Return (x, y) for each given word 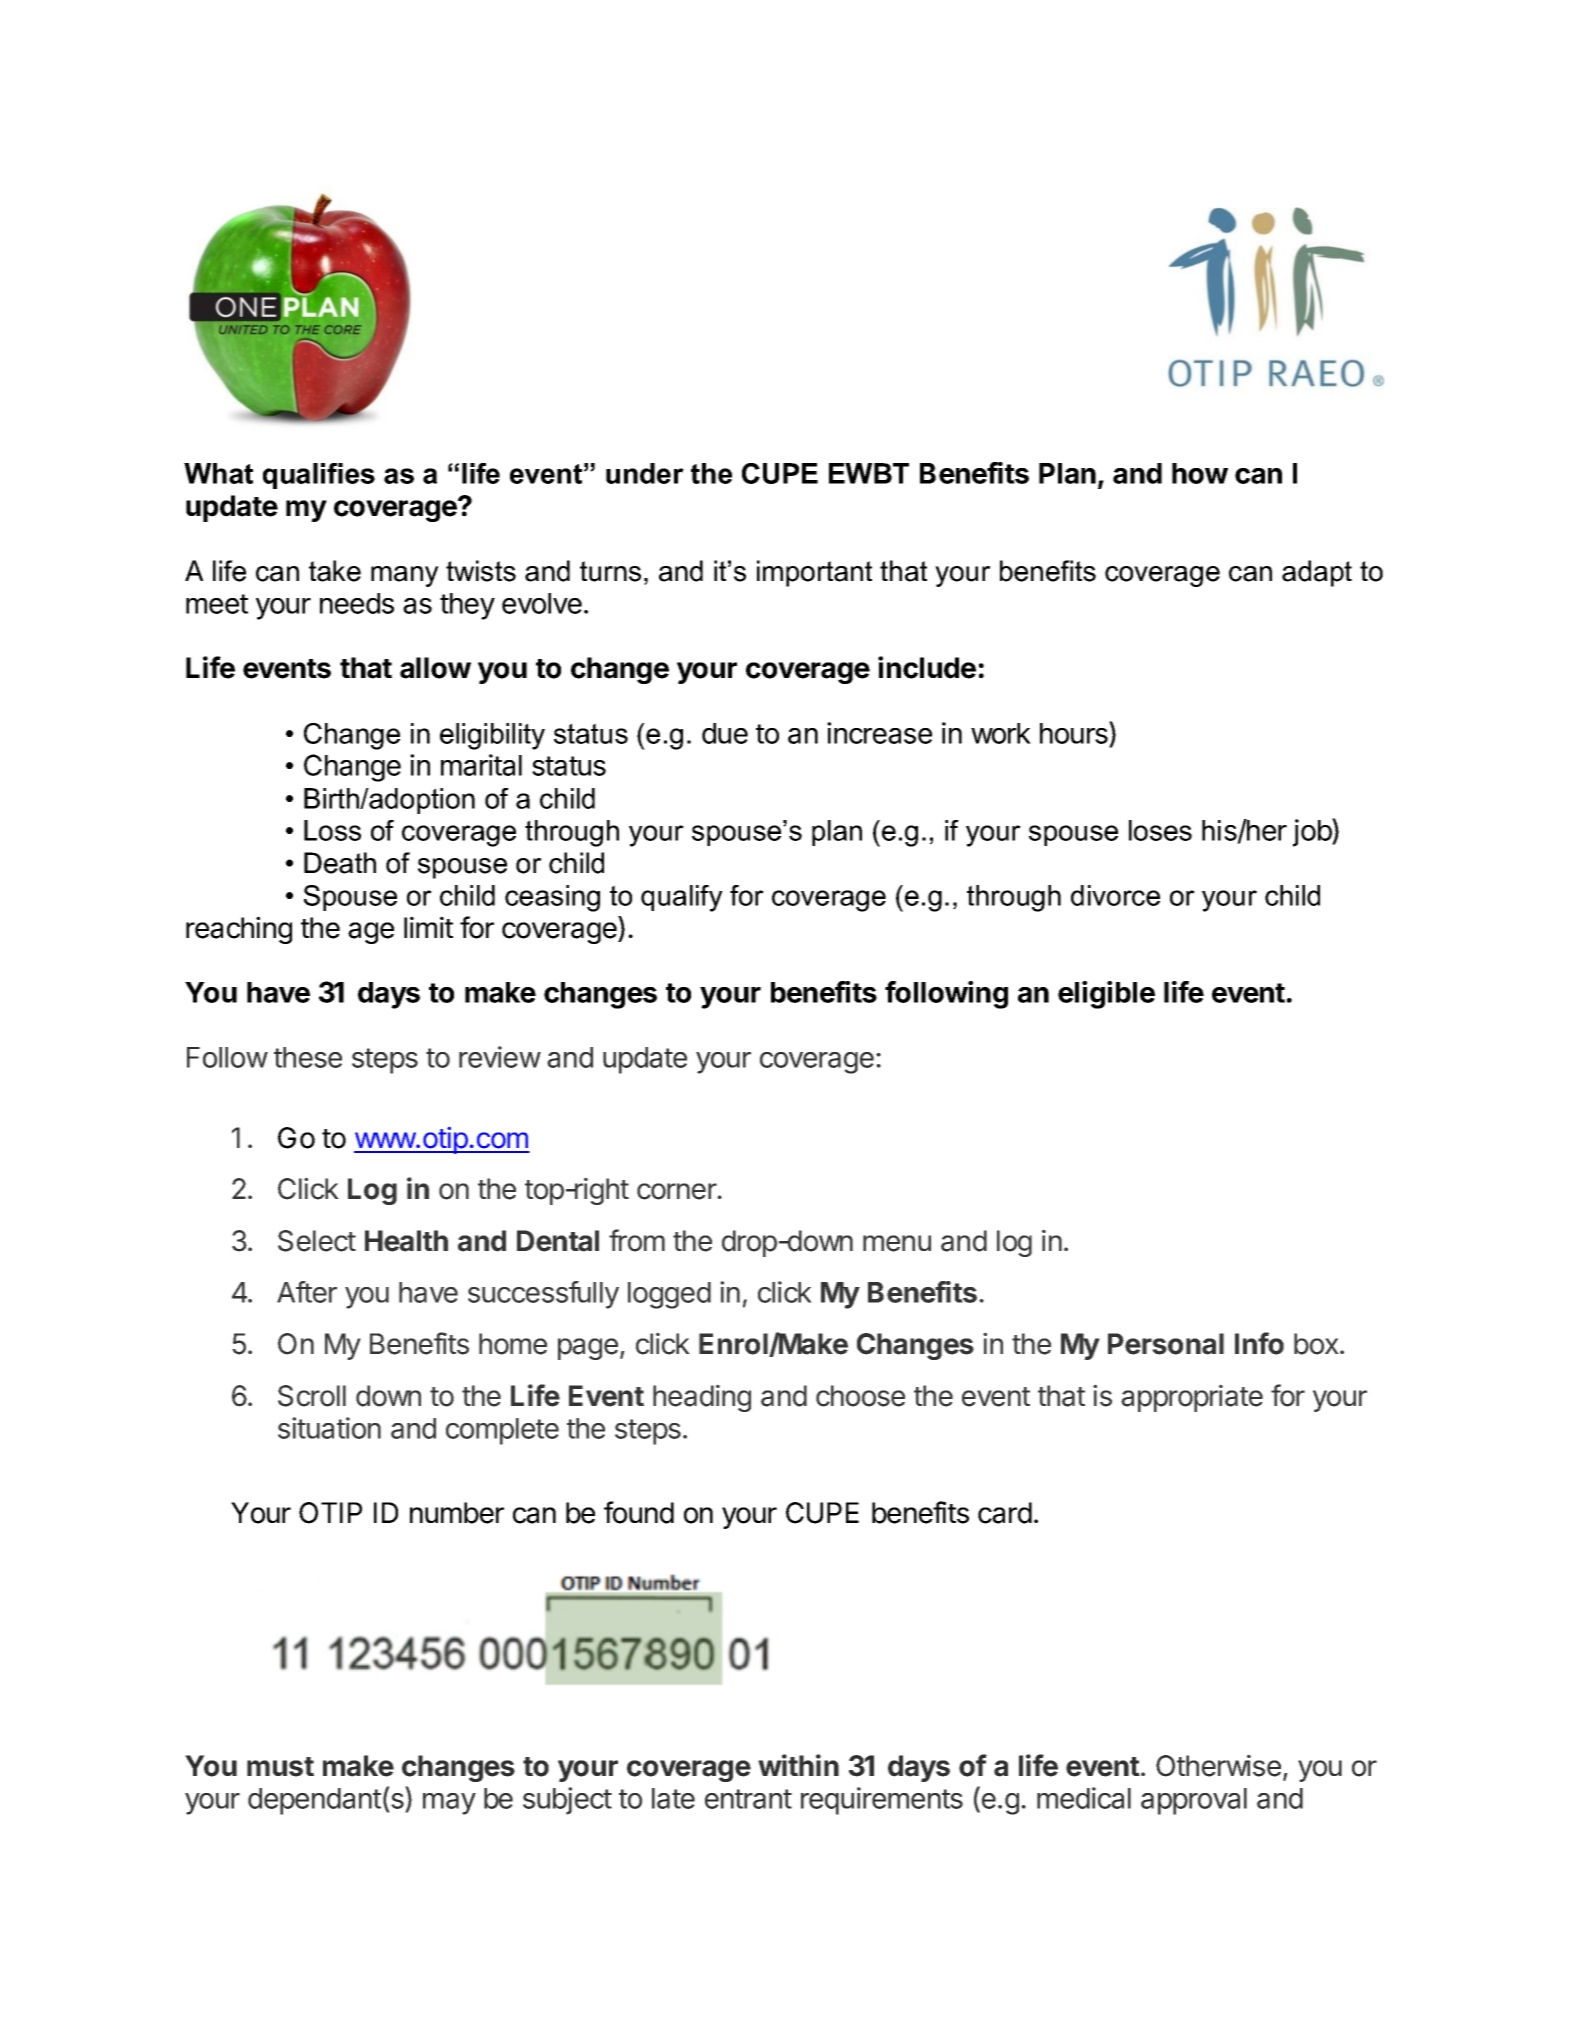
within (798, 1765)
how (1200, 473)
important (814, 573)
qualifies (319, 476)
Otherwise (1218, 1765)
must (280, 1767)
